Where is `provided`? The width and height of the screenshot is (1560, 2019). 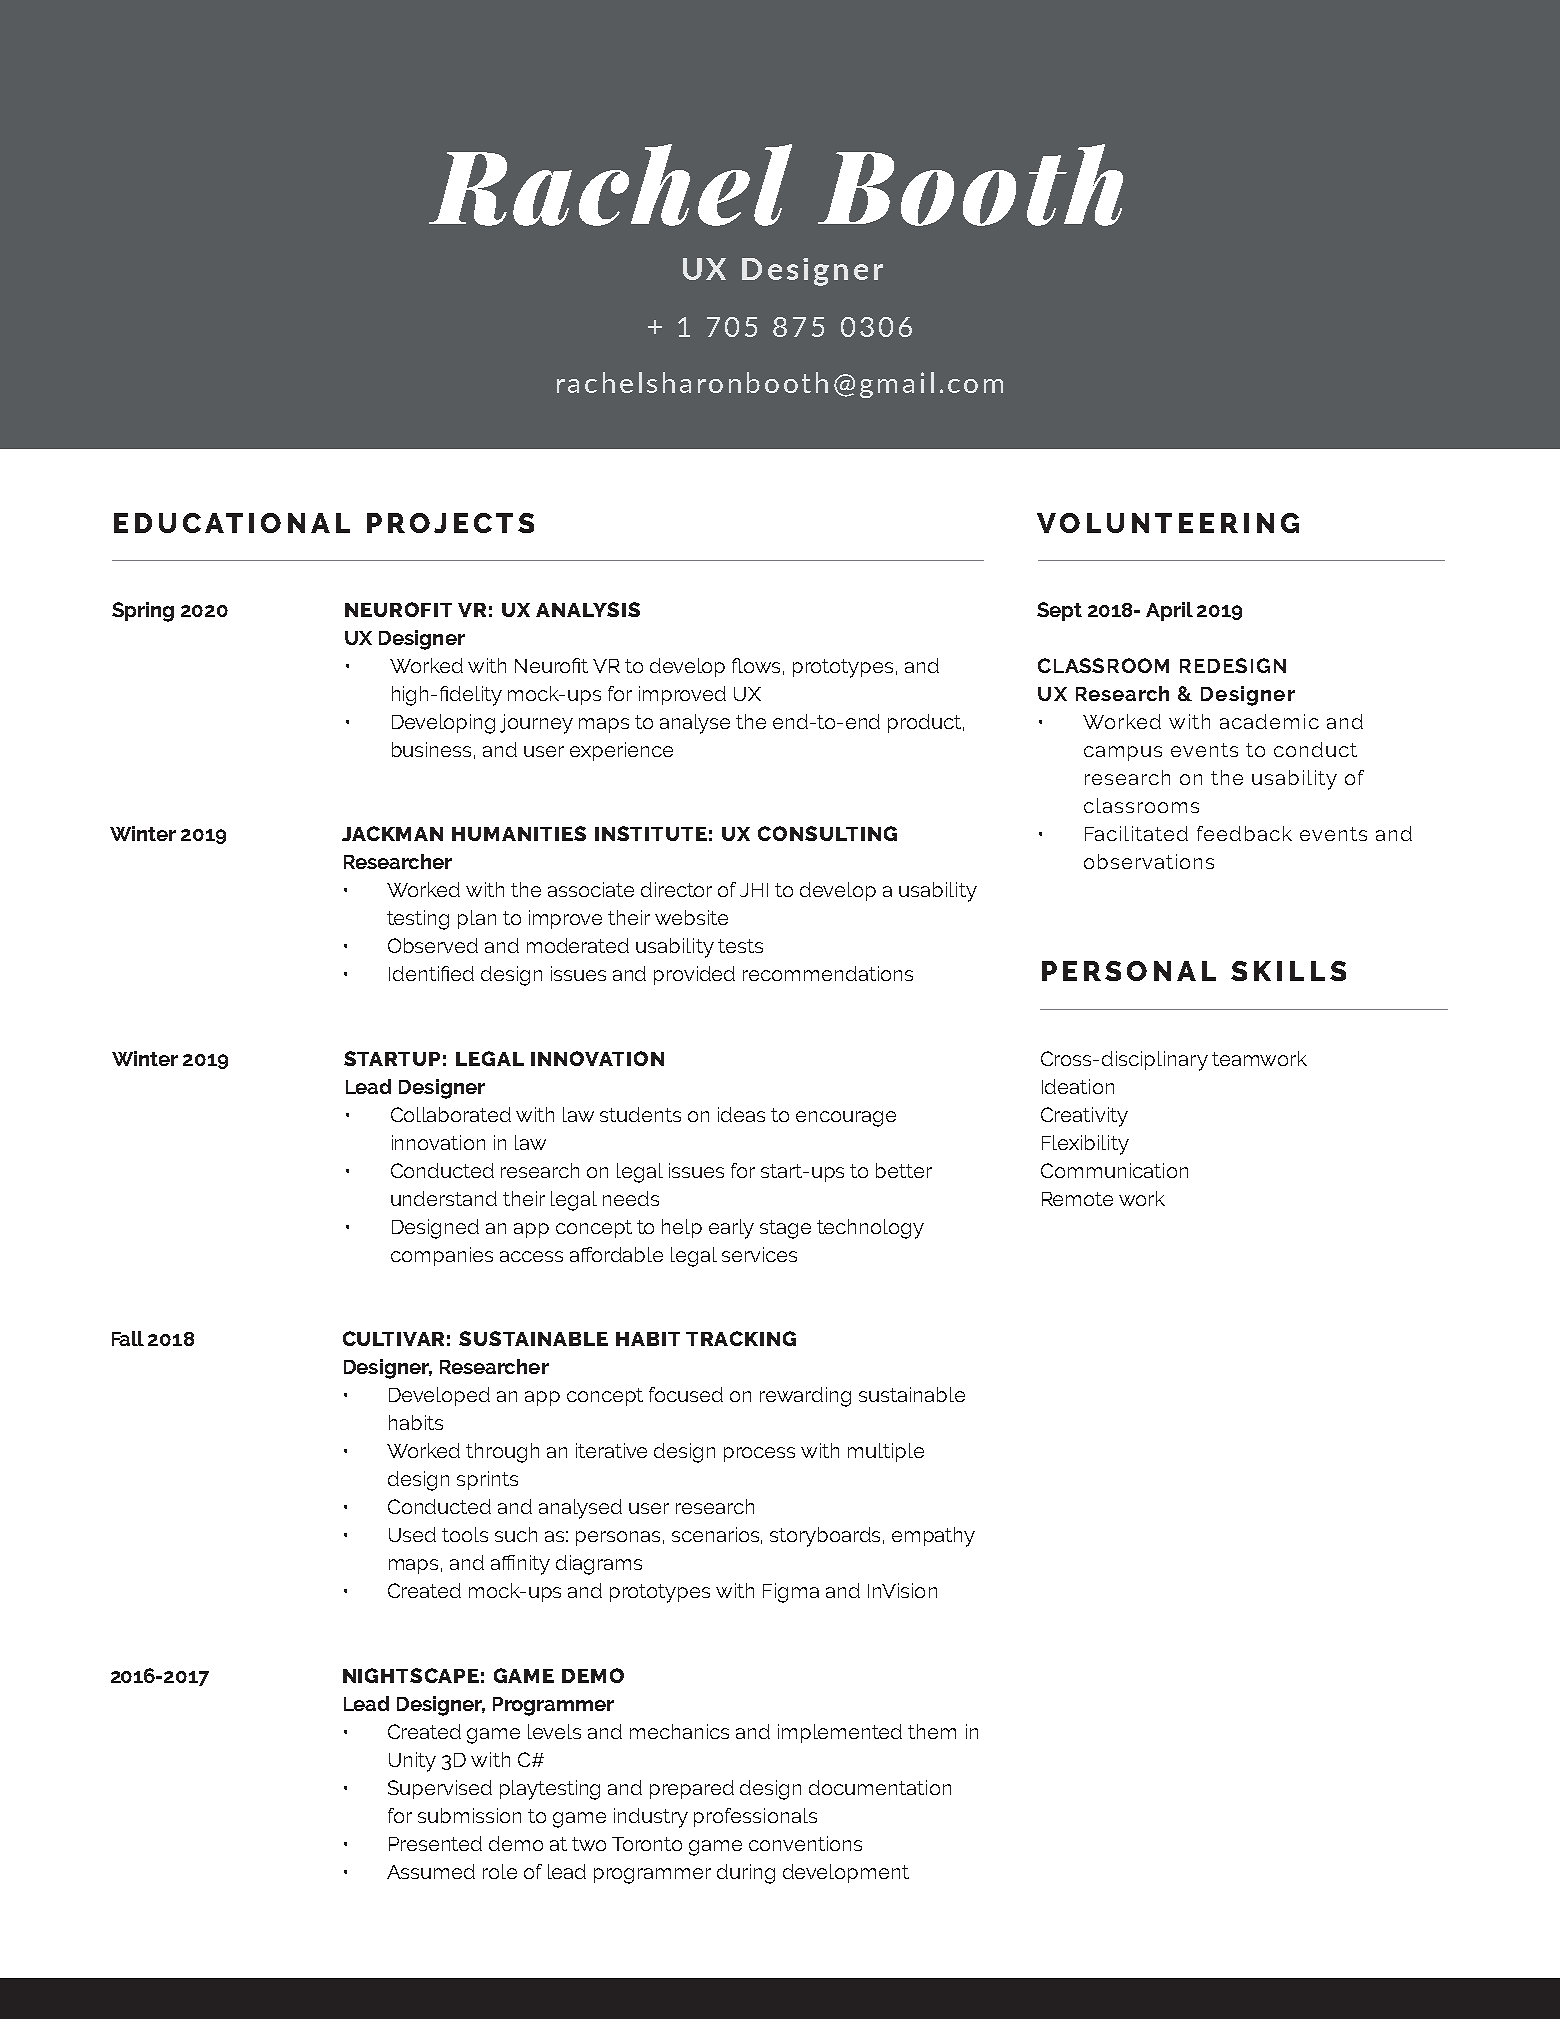
provided is located at coordinates (694, 975).
